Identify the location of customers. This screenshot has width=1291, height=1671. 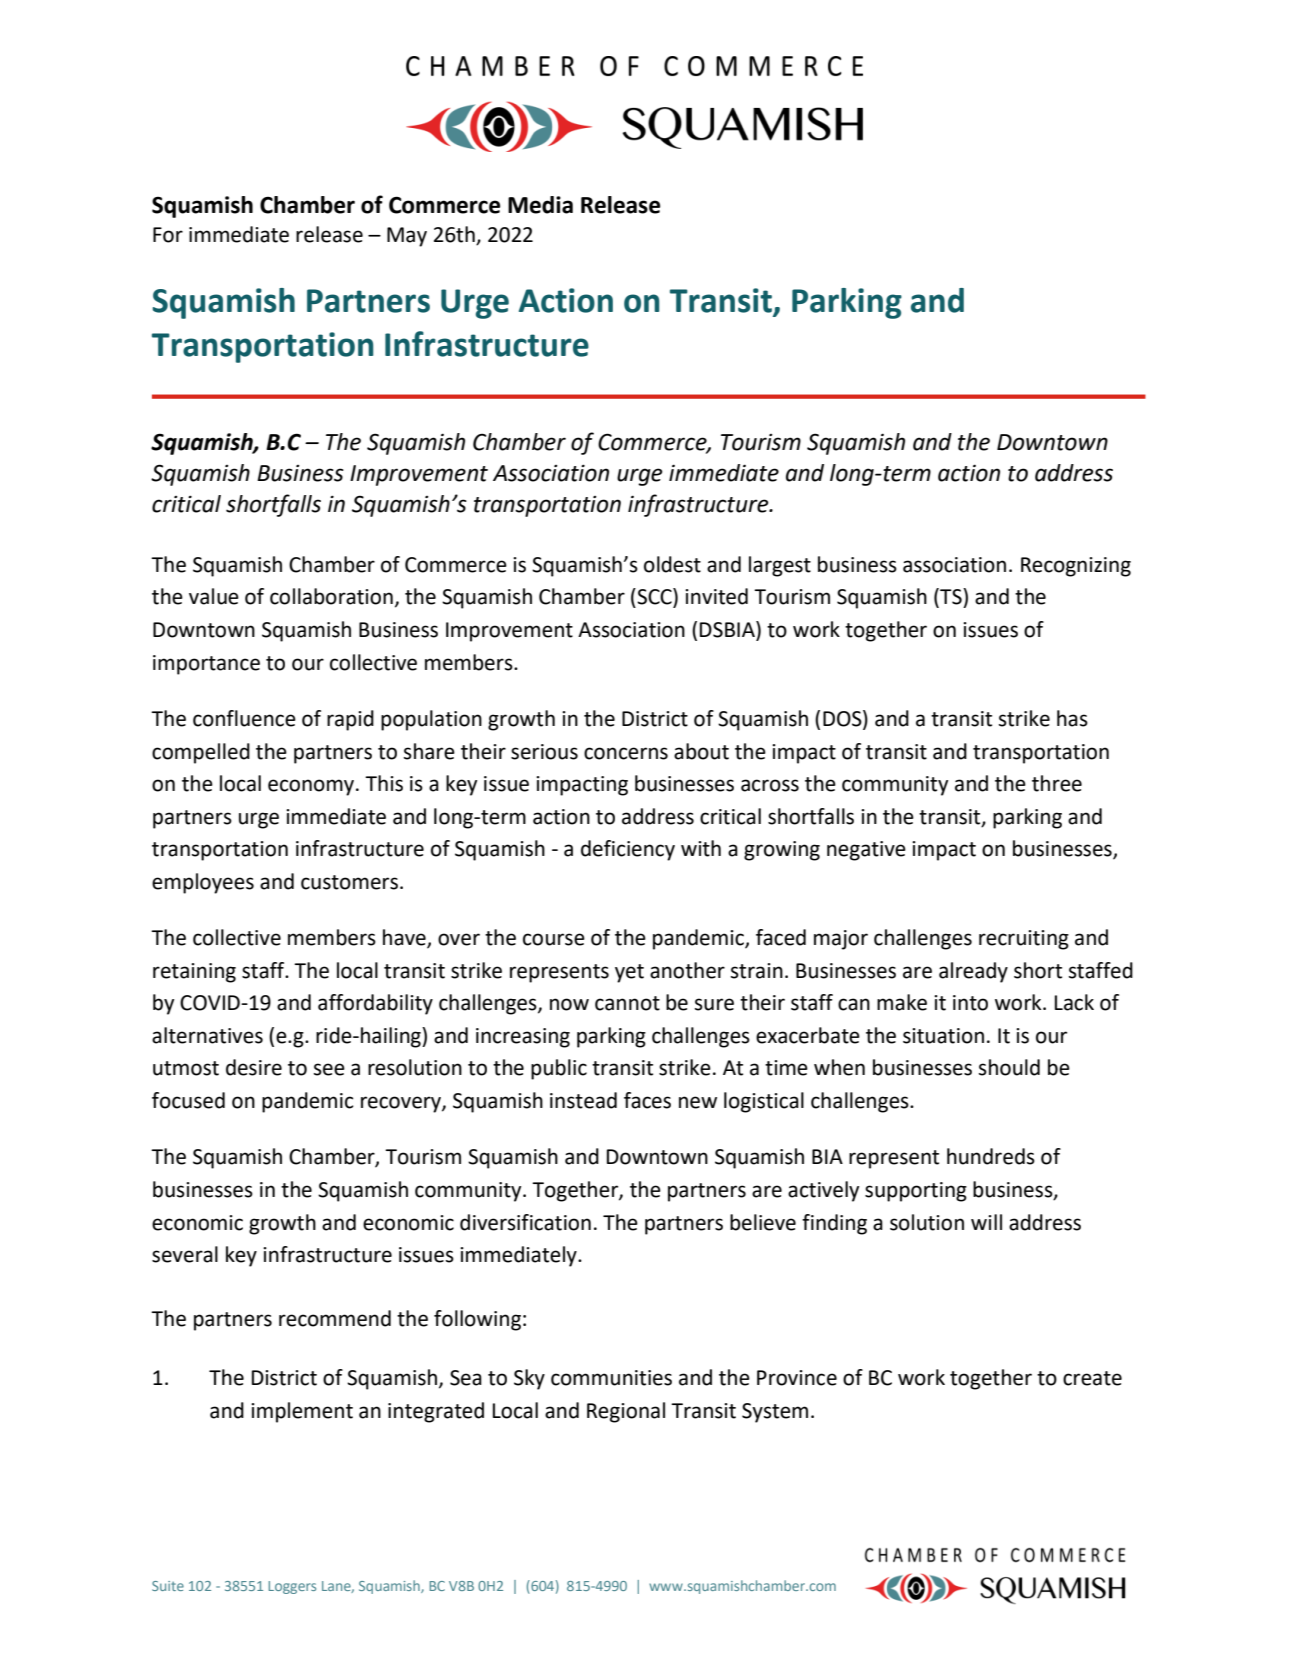
(349, 882).
